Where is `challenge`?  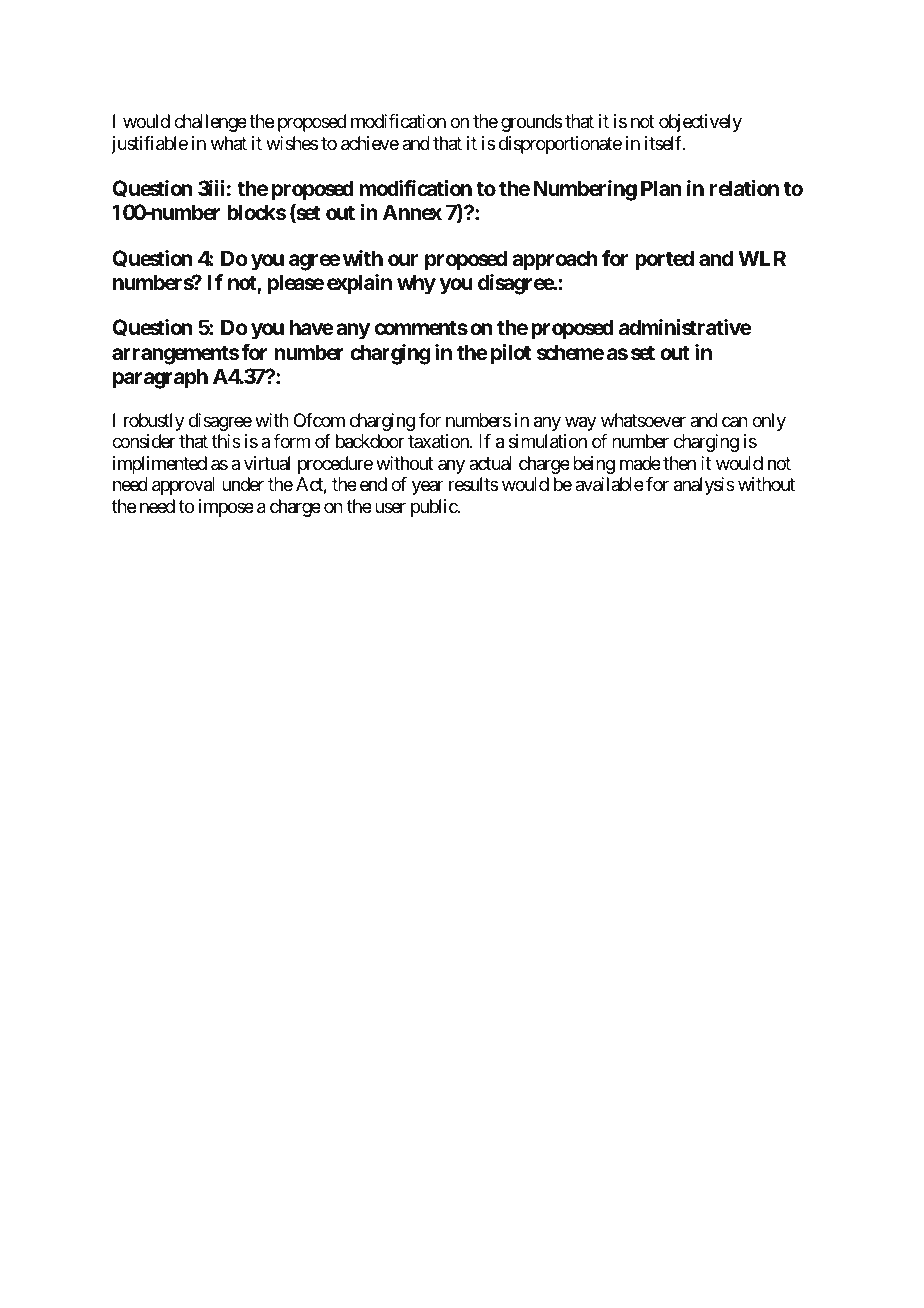
challenge is located at coordinates (210, 123).
